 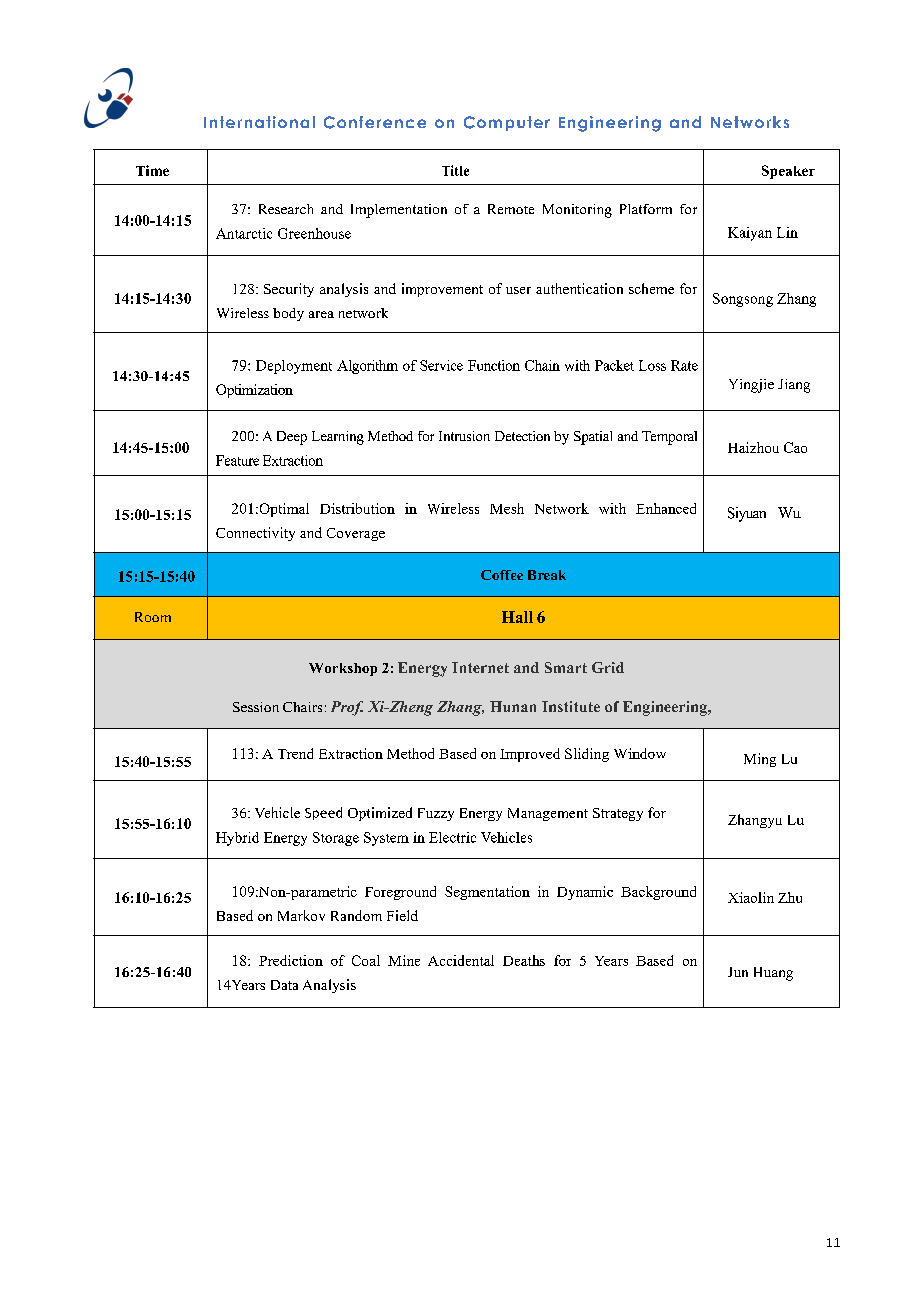 I want to click on Ming, so click(x=760, y=760).
